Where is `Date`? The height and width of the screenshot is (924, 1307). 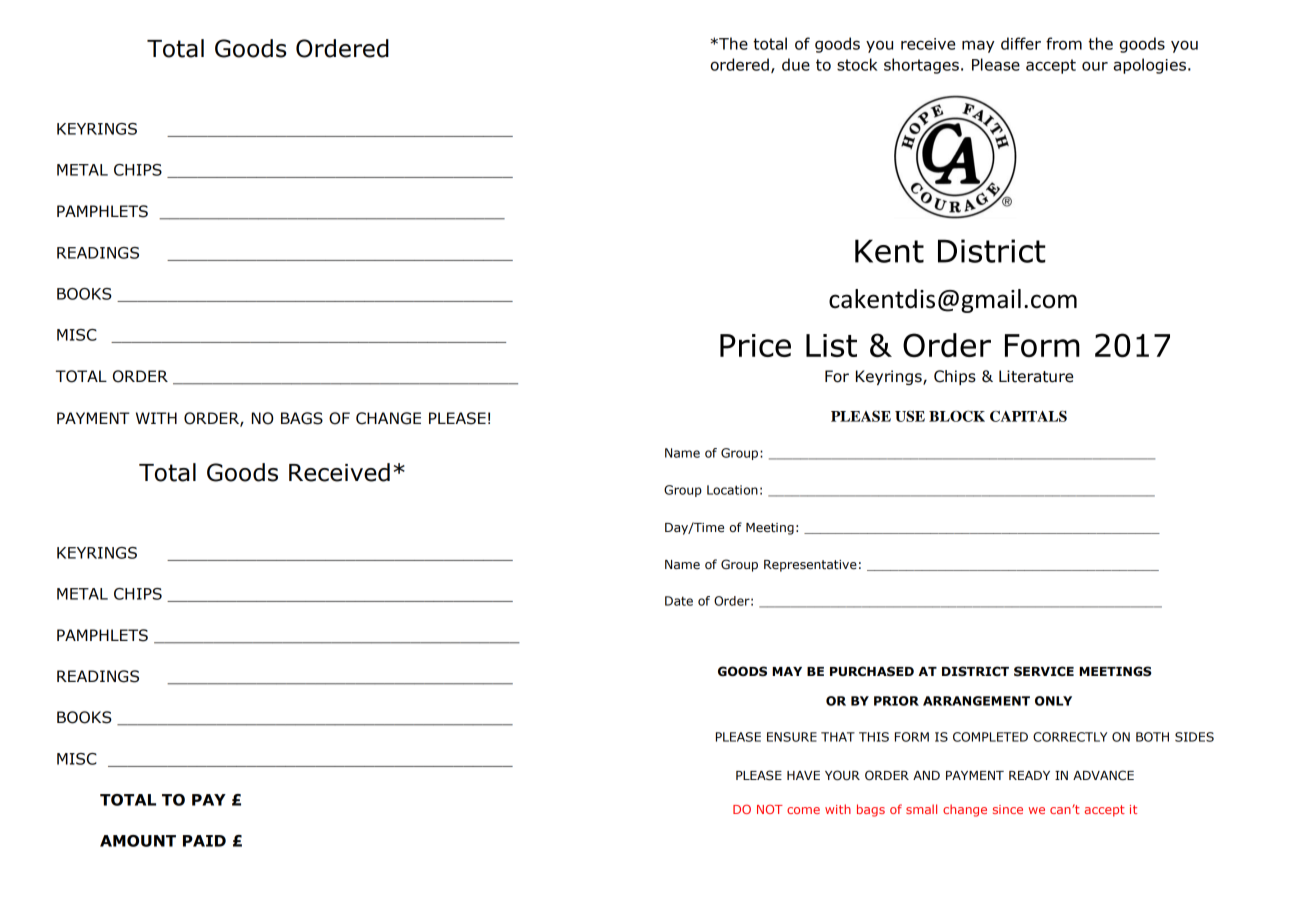
Date is located at coordinates (679, 601).
